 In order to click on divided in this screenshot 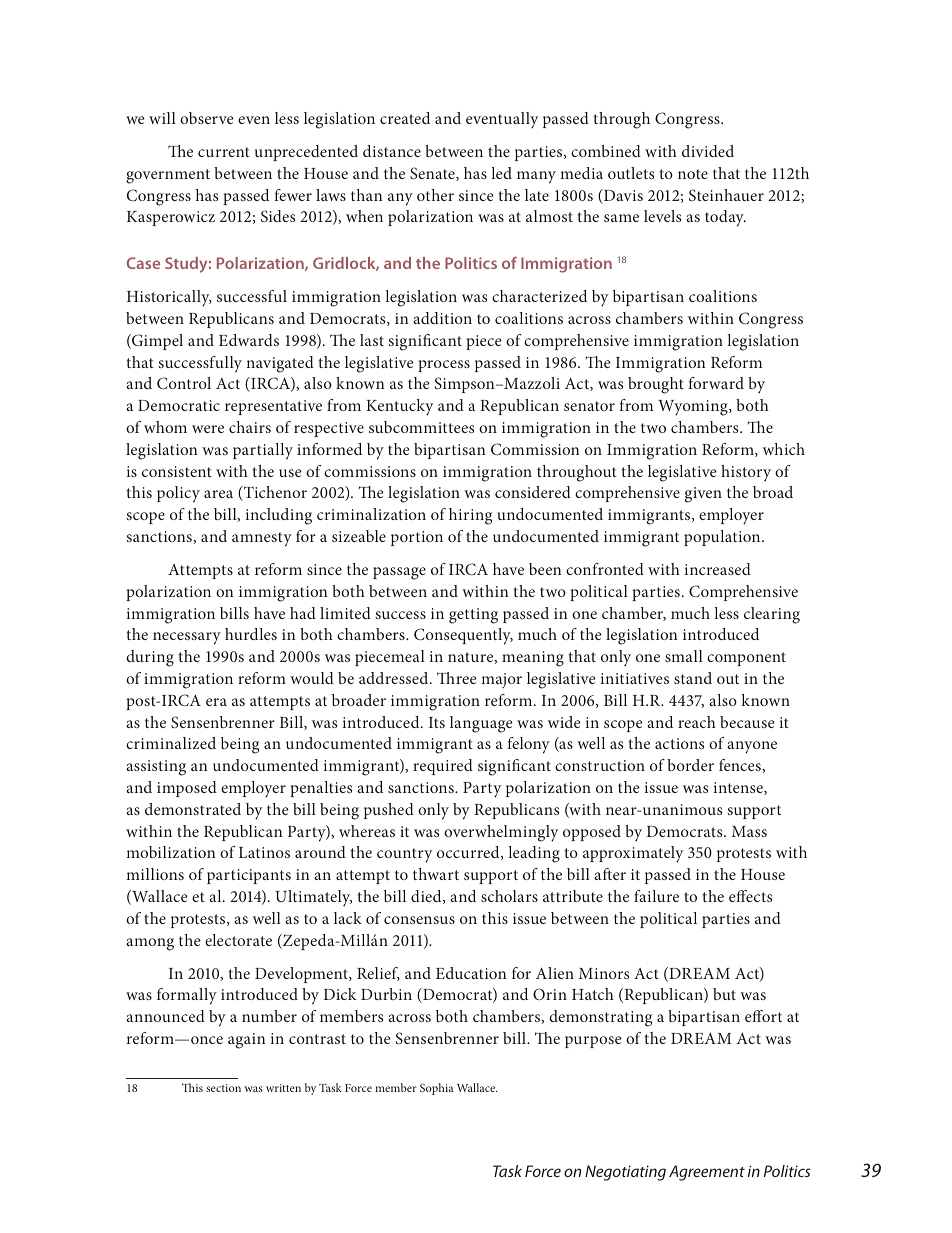, I will do `click(708, 151)`.
